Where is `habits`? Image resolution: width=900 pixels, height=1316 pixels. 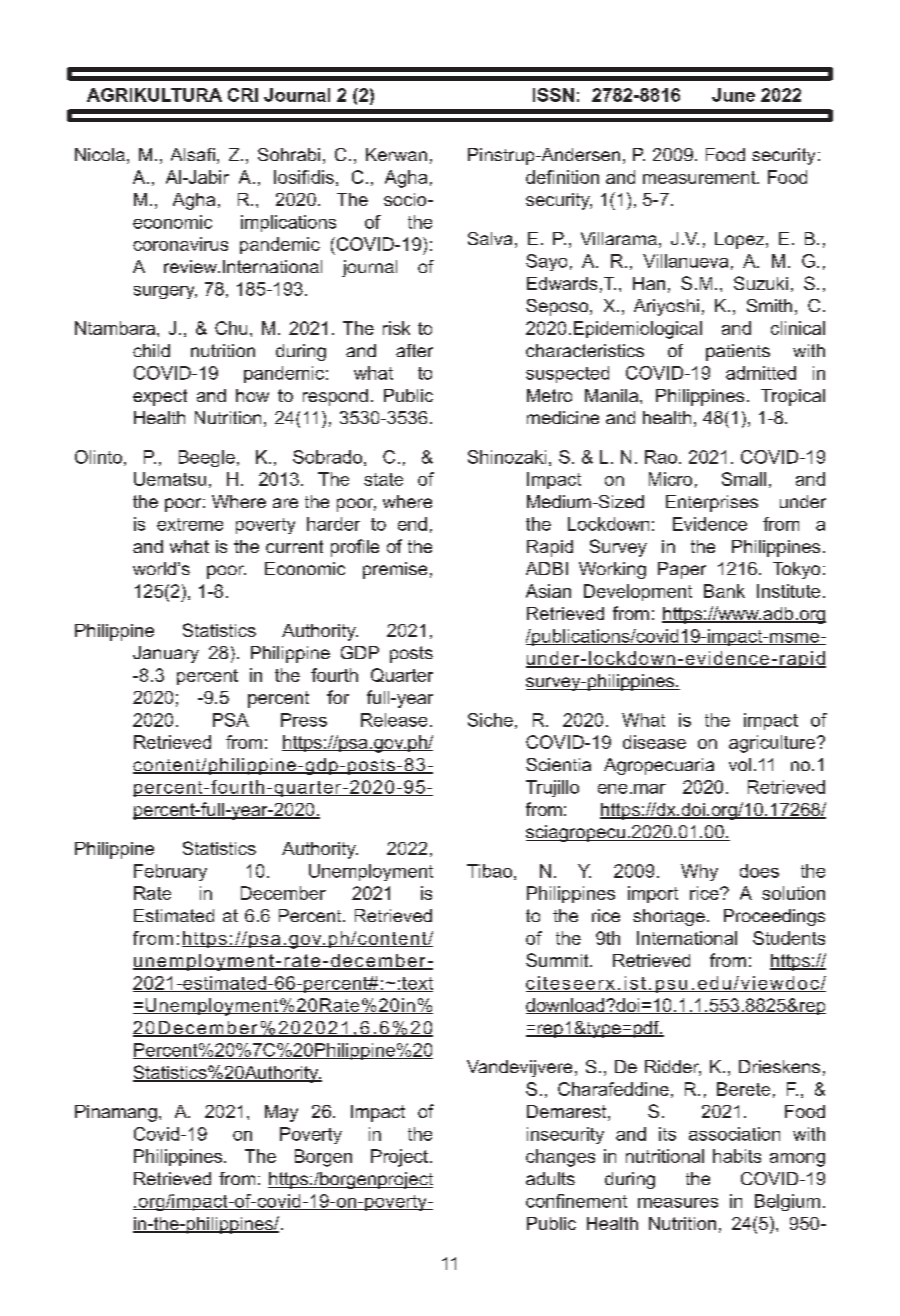 habits is located at coordinates (737, 1156).
